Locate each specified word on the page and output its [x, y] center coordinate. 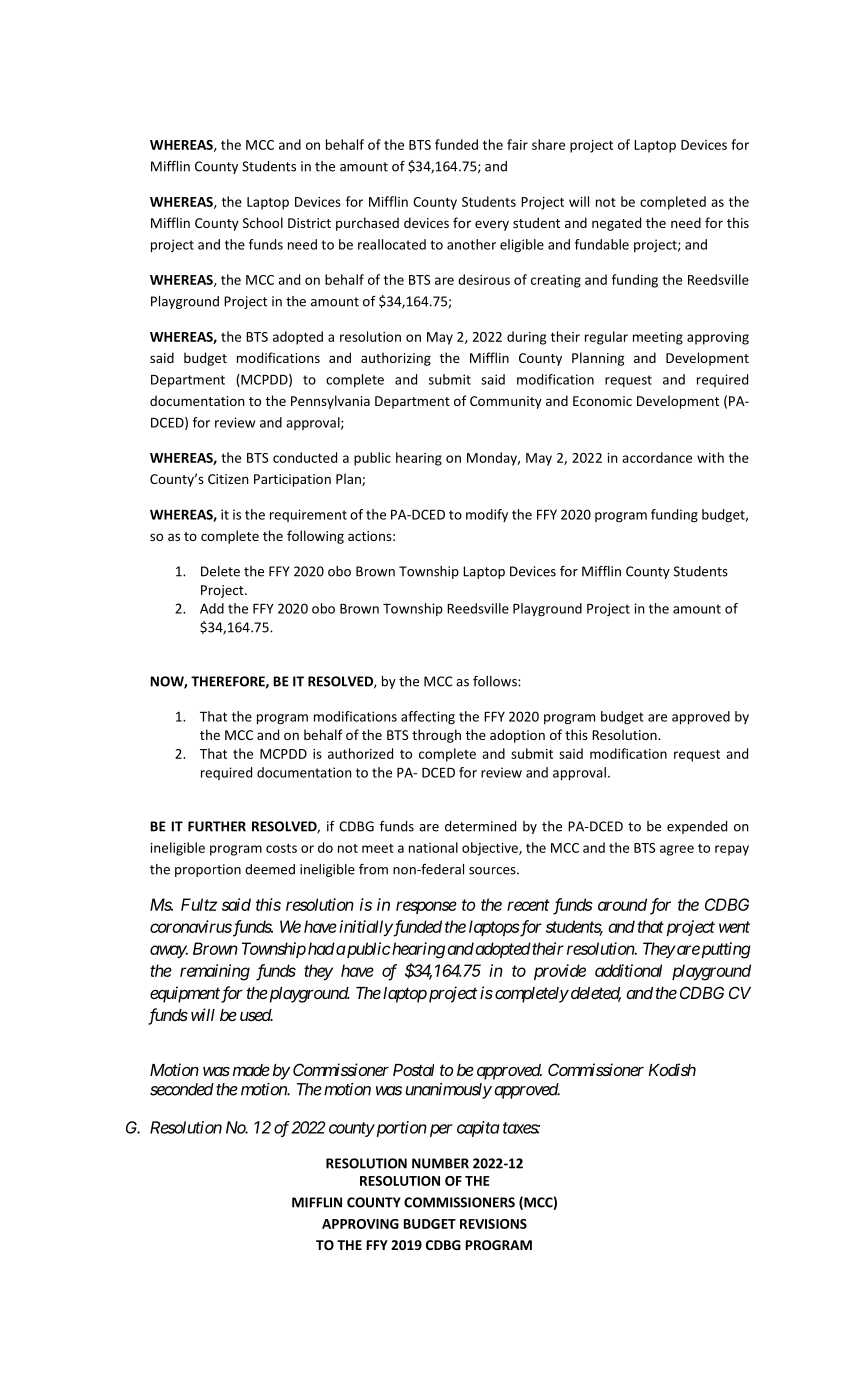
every [492, 225]
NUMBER [440, 1163]
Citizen [228, 479]
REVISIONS [493, 1224]
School [263, 222]
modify [487, 515]
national [433, 847]
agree [677, 850]
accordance [657, 457]
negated [616, 224]
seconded [182, 1089]
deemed [270, 869]
